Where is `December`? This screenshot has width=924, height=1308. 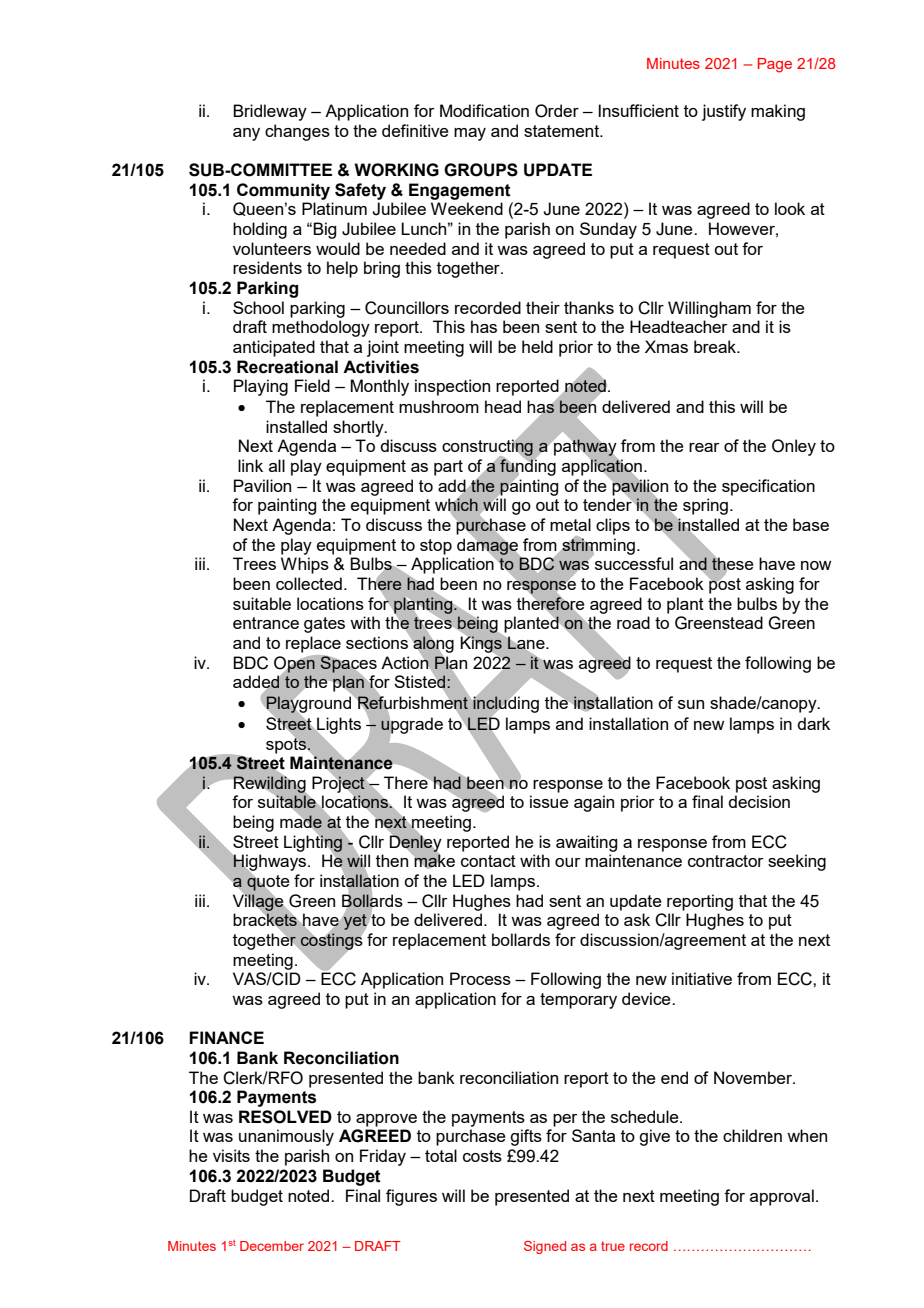
December is located at coordinates (272, 1246).
